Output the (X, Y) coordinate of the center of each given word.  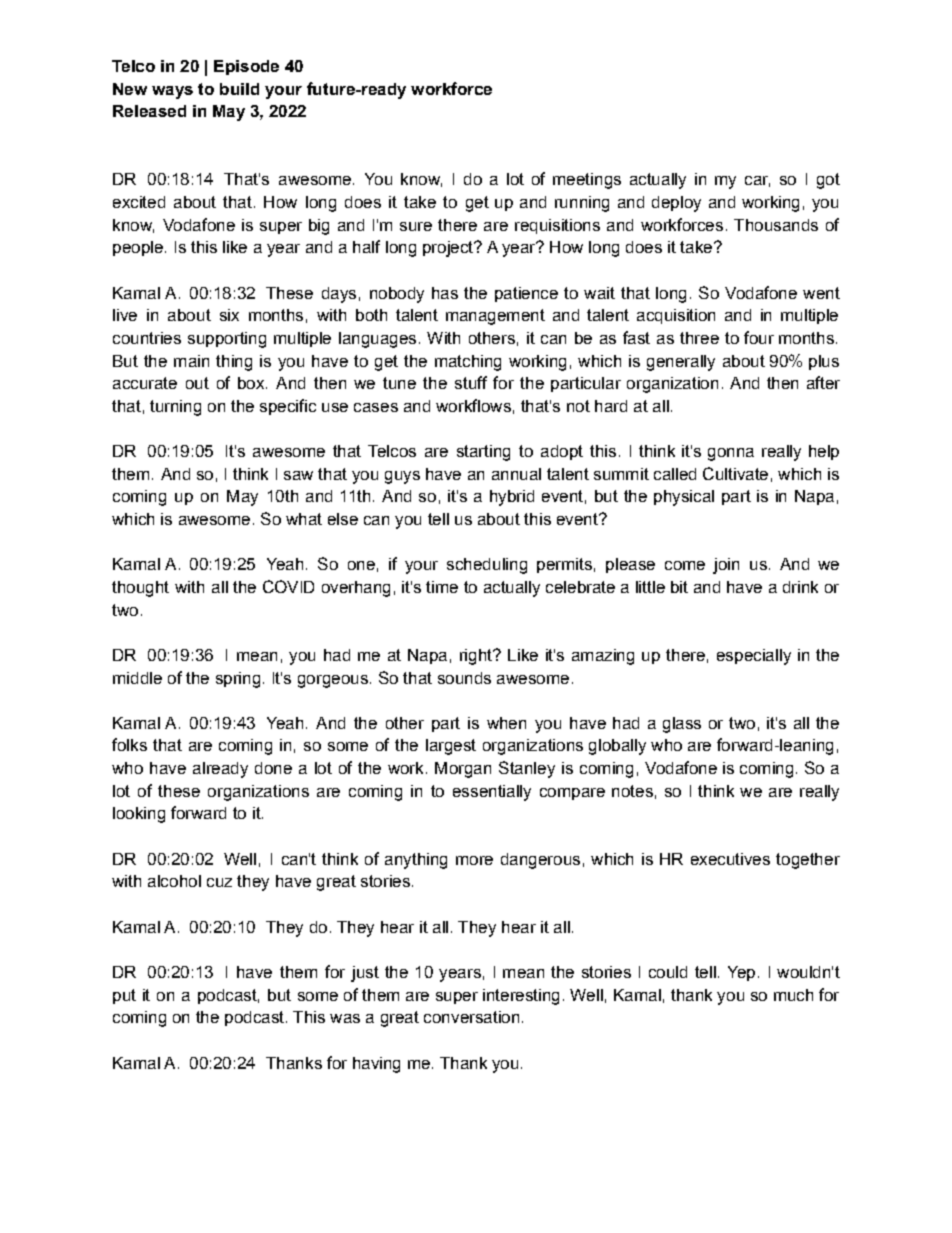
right (477, 657)
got (828, 181)
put (124, 996)
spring (238, 680)
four (759, 337)
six (229, 315)
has (445, 293)
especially (754, 657)
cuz (219, 882)
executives (730, 859)
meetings (587, 181)
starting (483, 453)
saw (298, 475)
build (239, 89)
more (474, 860)
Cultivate (735, 473)
